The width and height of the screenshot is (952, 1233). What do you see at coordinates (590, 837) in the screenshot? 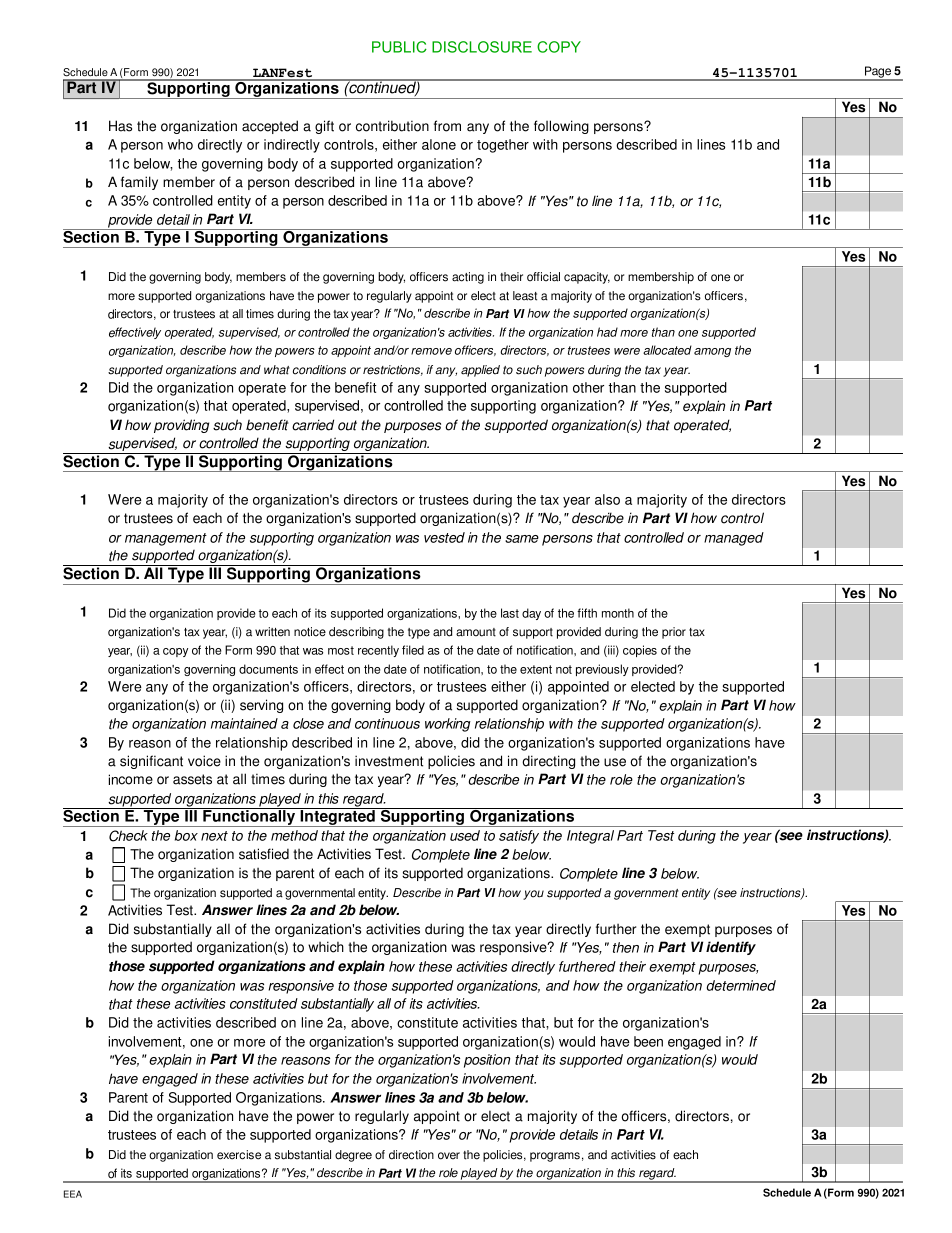
I see `Integral` at bounding box center [590, 837].
